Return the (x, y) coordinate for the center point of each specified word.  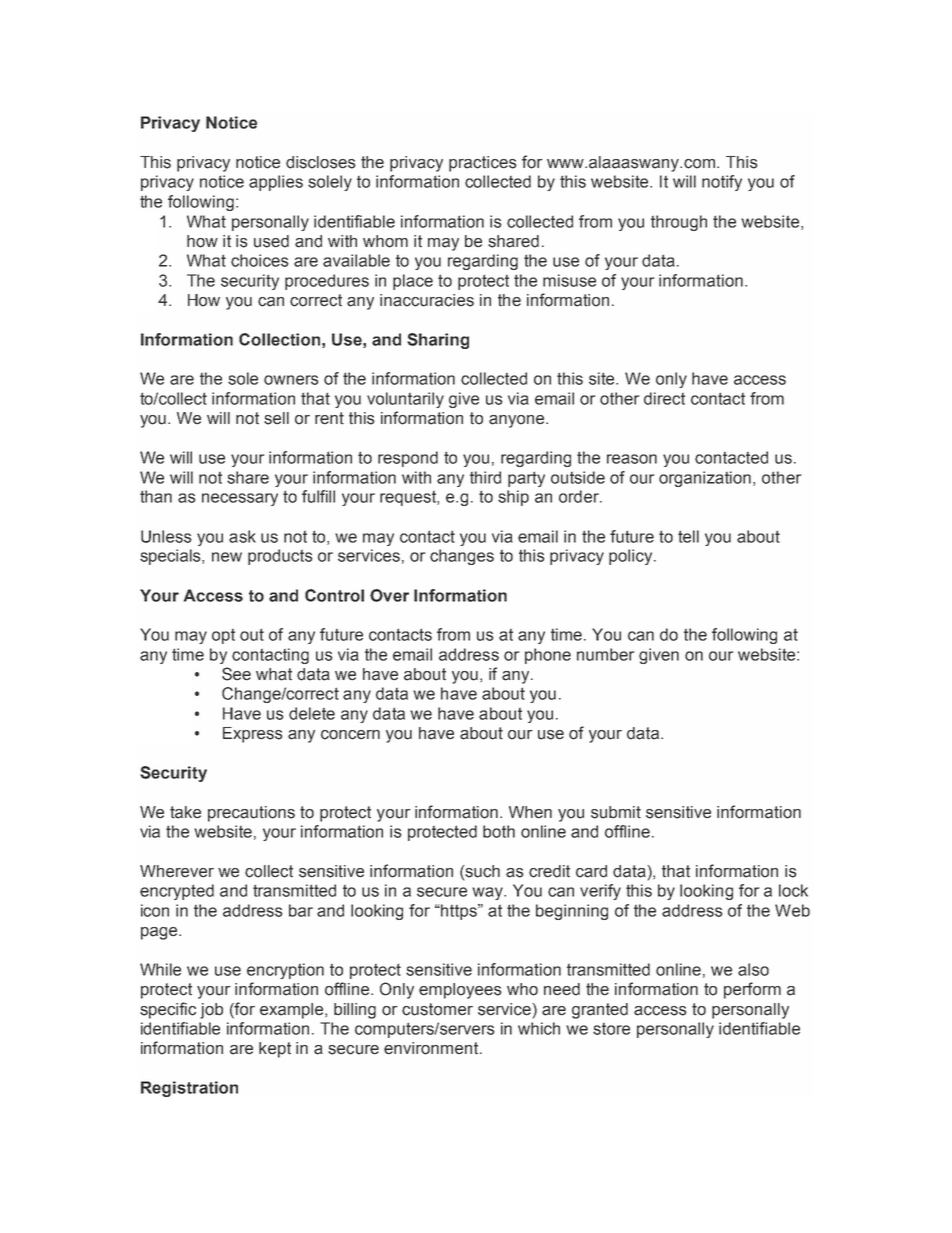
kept (275, 1050)
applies (276, 183)
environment (432, 1048)
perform (752, 990)
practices (482, 164)
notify (722, 183)
